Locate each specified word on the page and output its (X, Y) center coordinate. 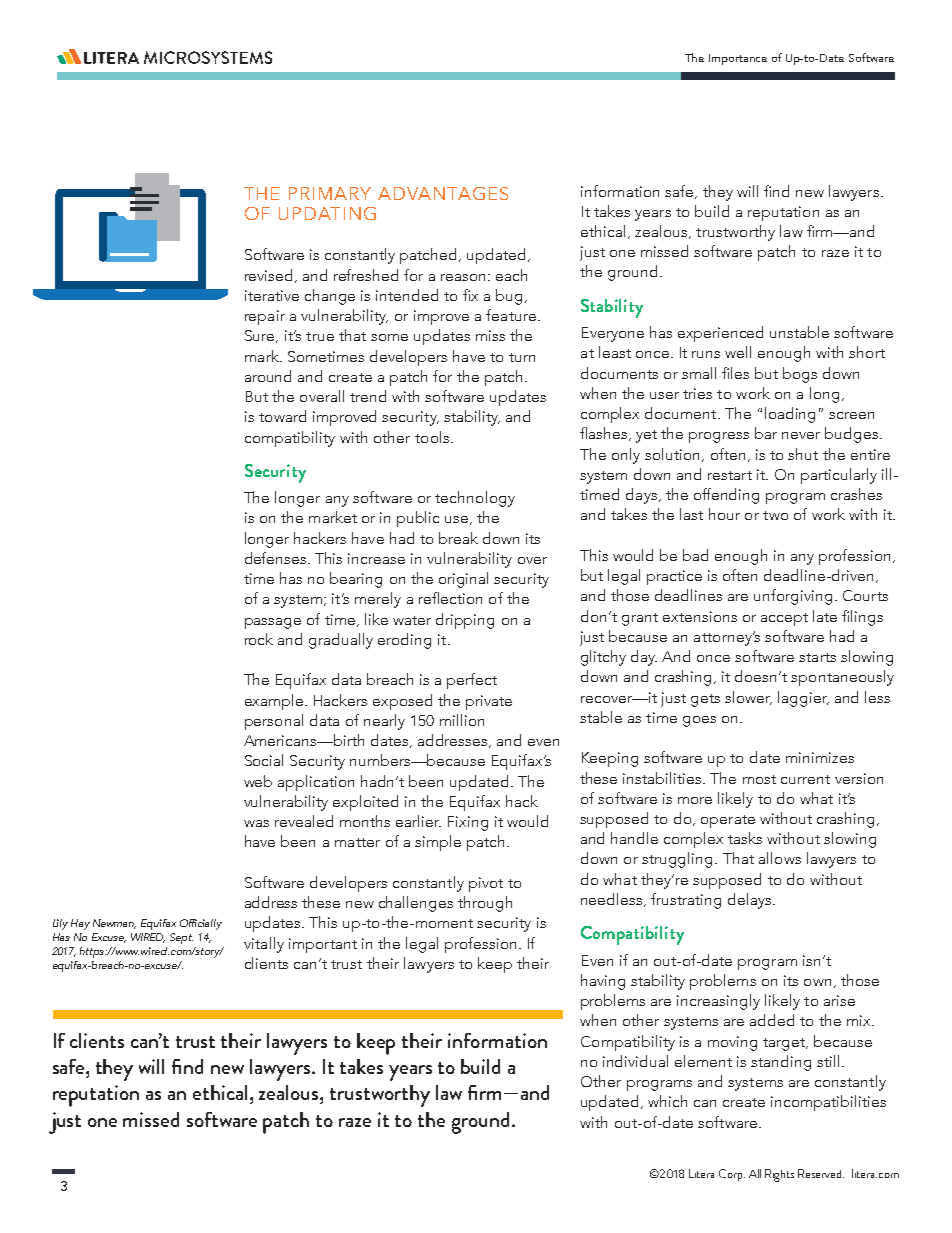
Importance (738, 59)
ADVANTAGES (443, 193)
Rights (779, 1175)
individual (635, 1061)
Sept (181, 938)
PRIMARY (330, 193)
